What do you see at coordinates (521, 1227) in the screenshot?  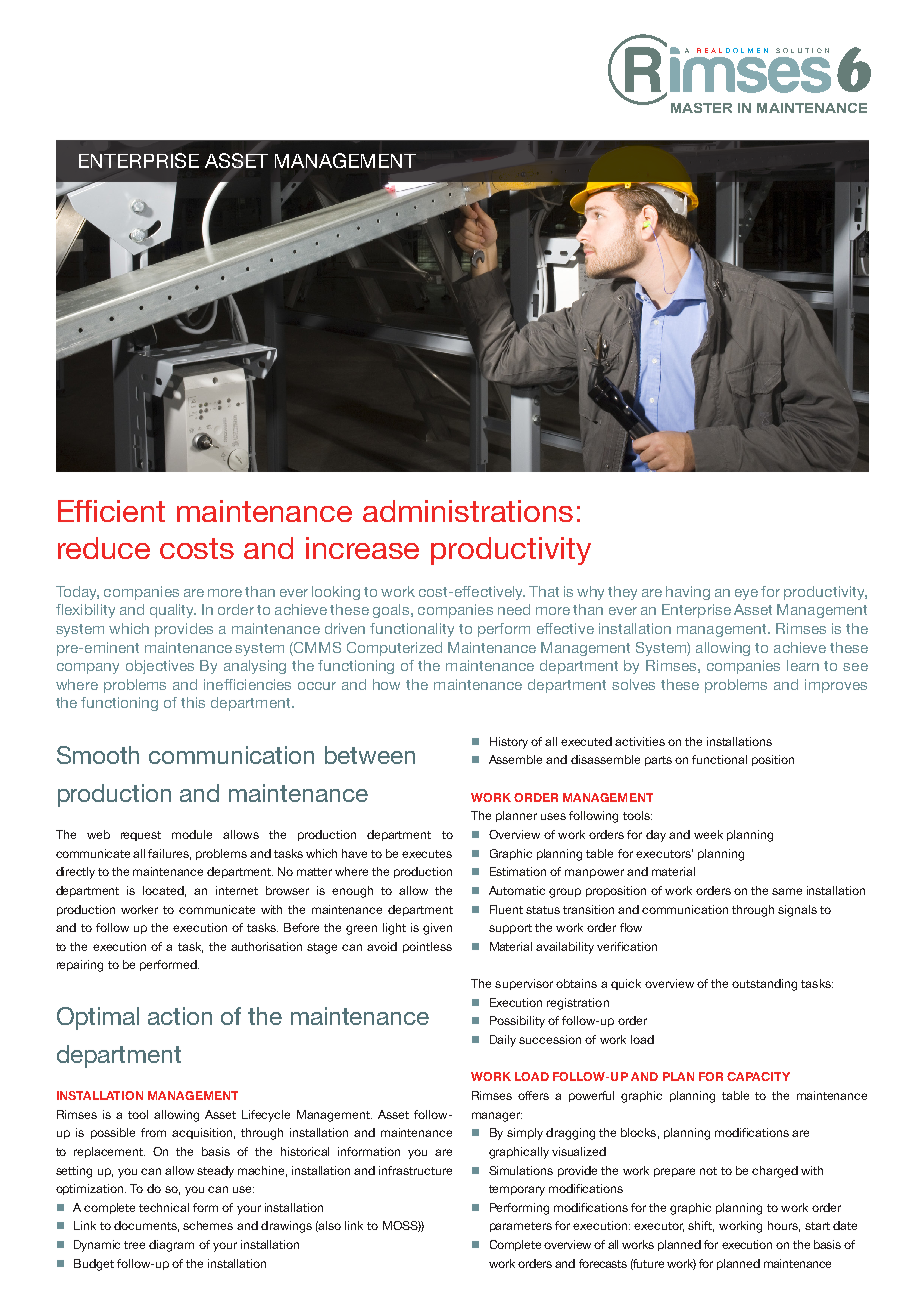 I see `parameters` at bounding box center [521, 1227].
